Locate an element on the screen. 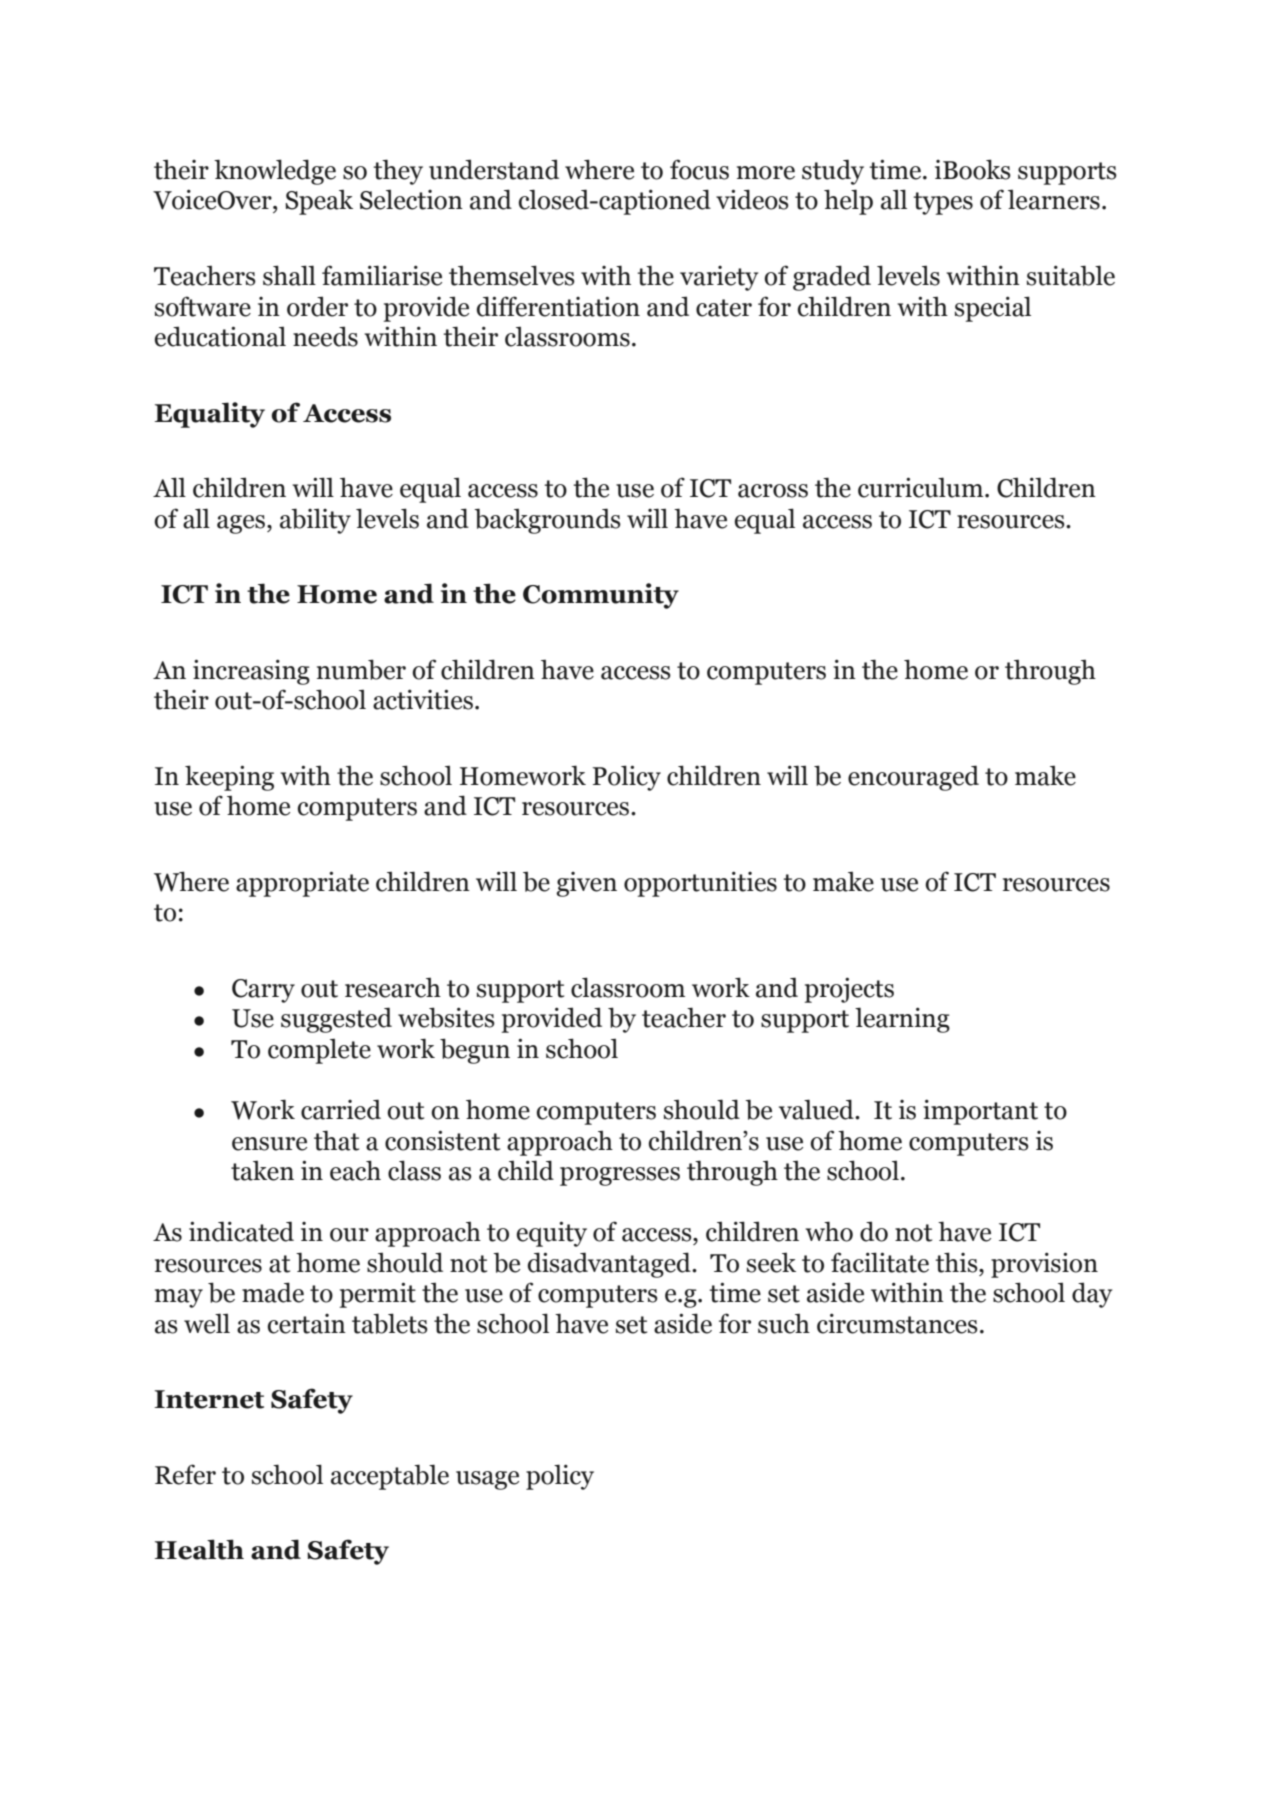  Speak is located at coordinates (319, 202).
